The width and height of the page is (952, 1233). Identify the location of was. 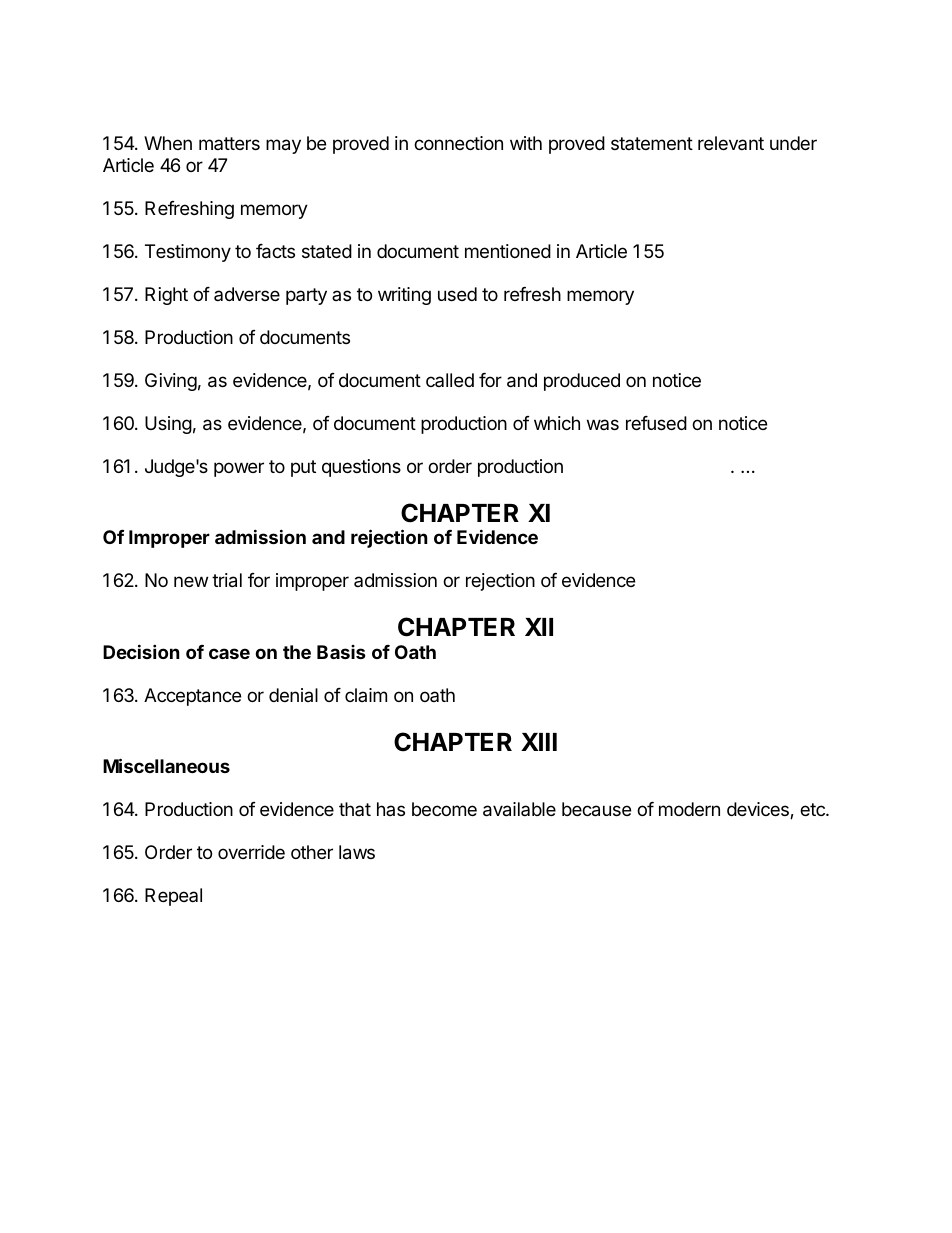
(603, 424).
